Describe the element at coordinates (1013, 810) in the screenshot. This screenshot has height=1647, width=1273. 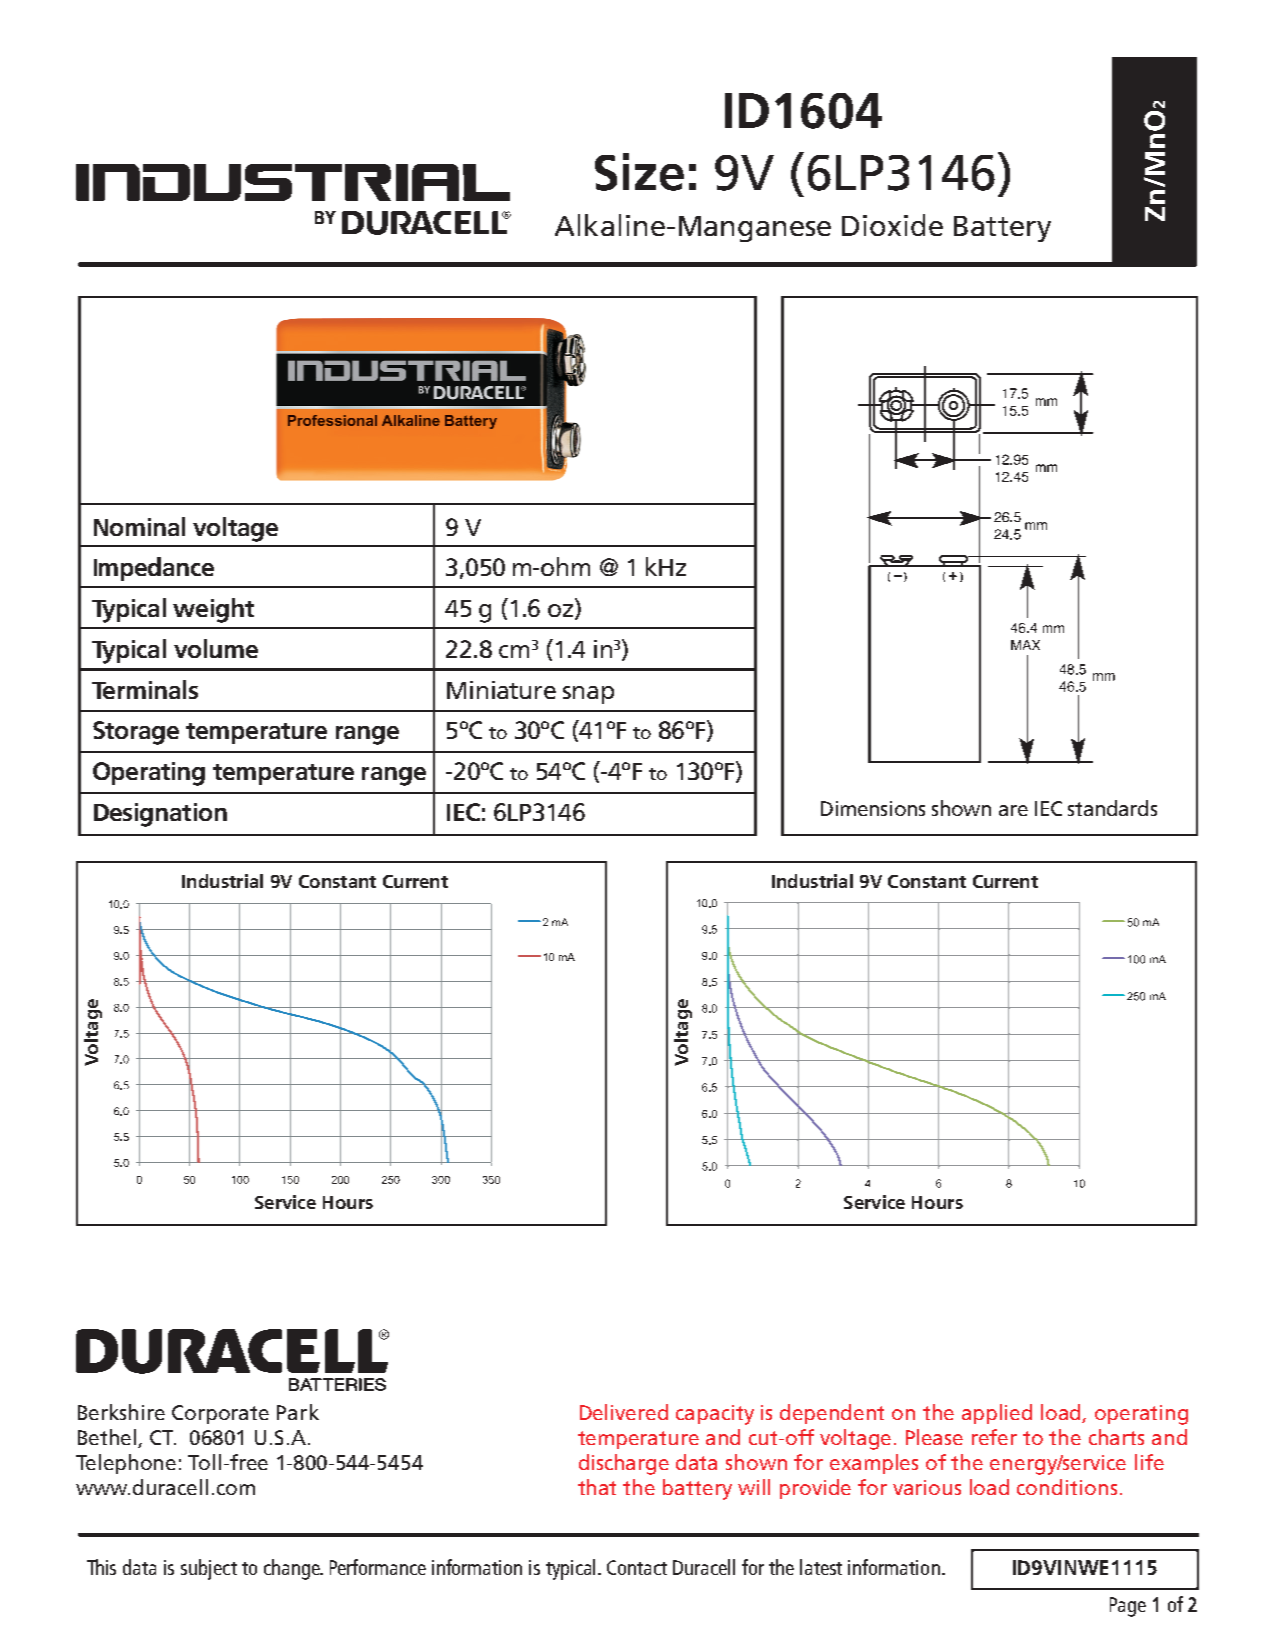
I see `are` at that location.
